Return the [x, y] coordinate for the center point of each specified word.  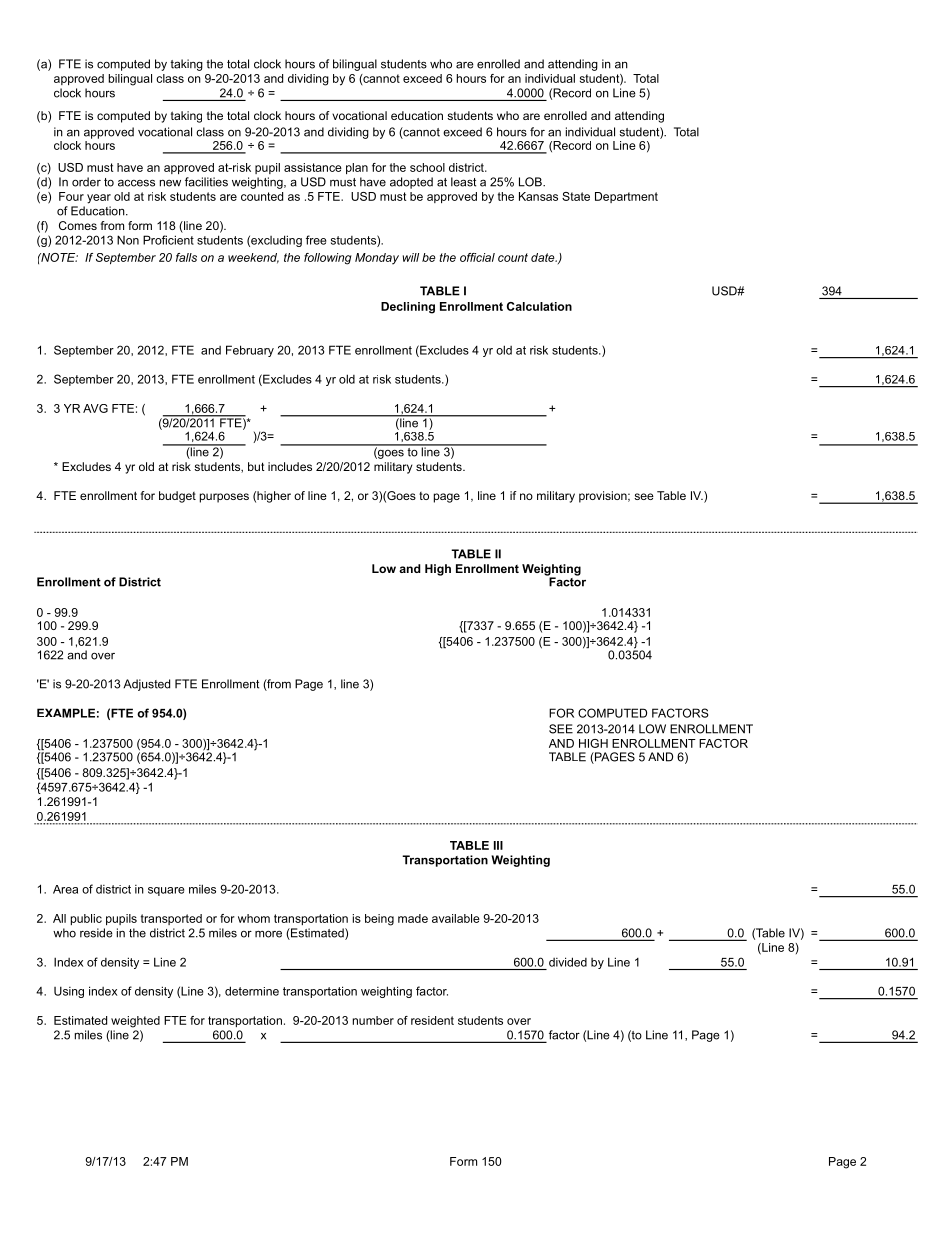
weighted [135, 1022]
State [576, 196]
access [136, 183]
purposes [224, 498]
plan [357, 168]
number [373, 1020]
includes [290, 466]
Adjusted [146, 685]
